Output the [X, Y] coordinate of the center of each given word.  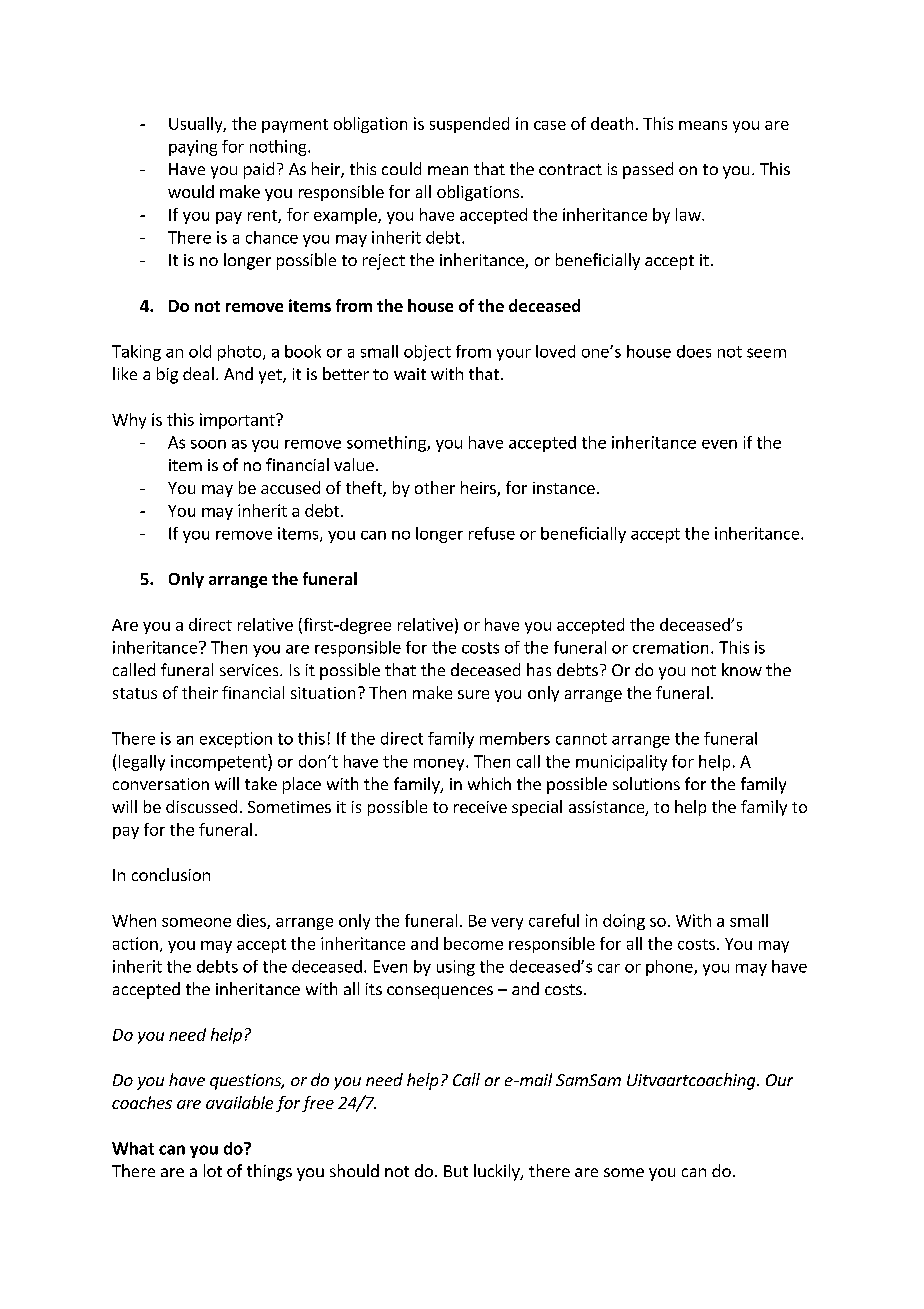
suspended [469, 125]
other [435, 487]
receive [480, 807]
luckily [498, 1172]
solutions [646, 783]
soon [208, 444]
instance [564, 488]
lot [213, 1170]
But [456, 1171]
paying [193, 148]
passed [648, 170]
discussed [201, 806]
